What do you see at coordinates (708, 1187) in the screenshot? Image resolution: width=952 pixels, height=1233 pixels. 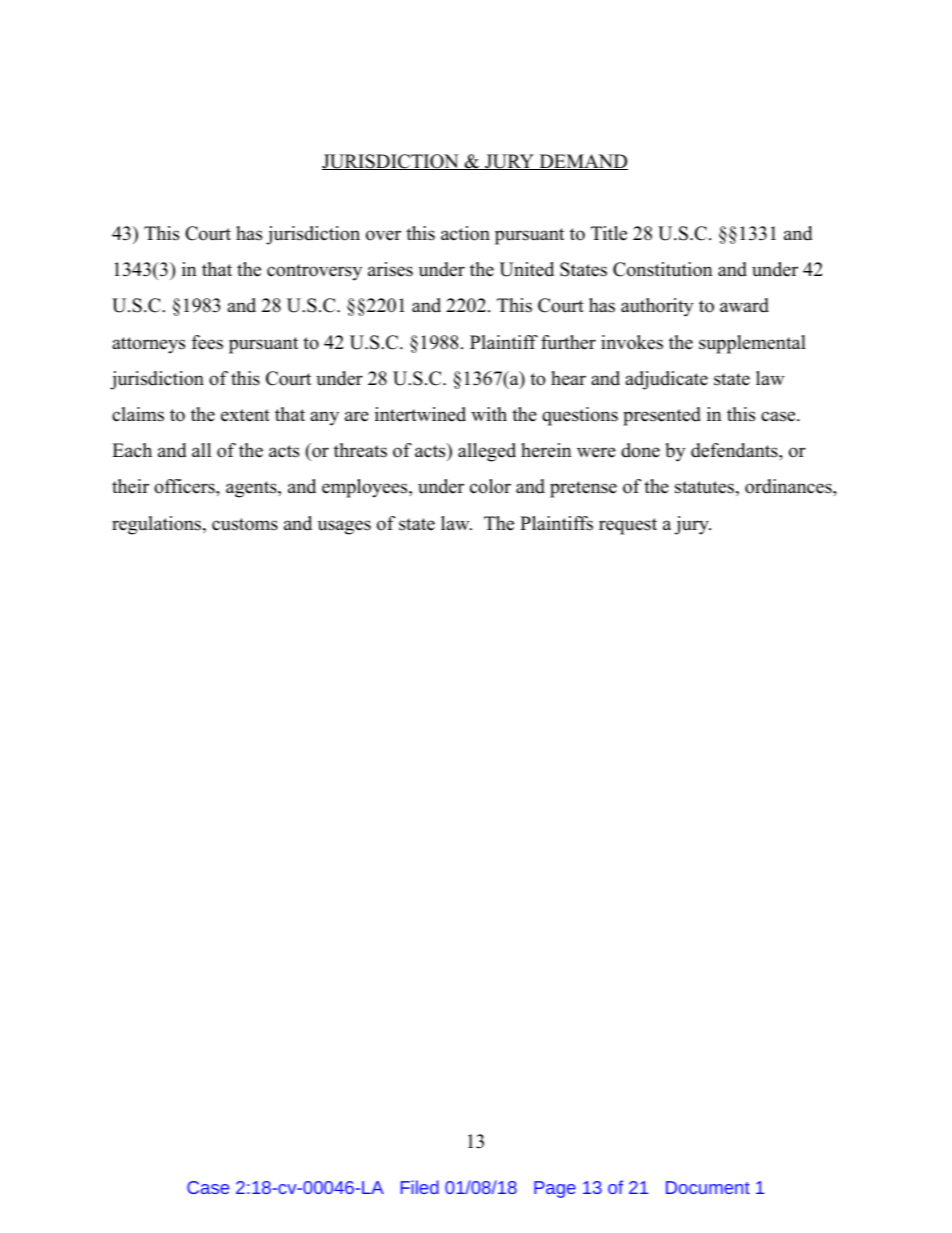 I see `Document` at bounding box center [708, 1187].
